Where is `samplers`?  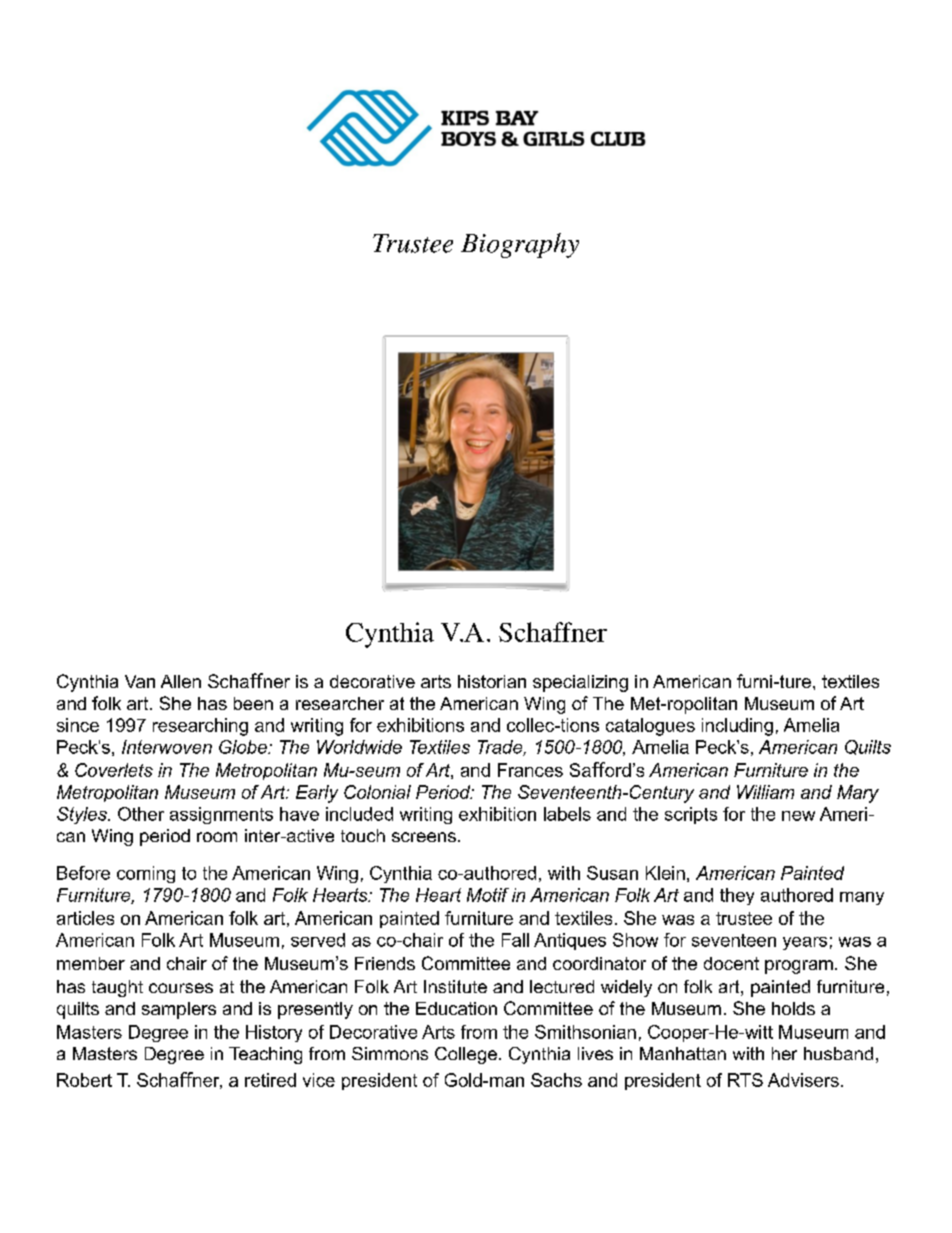 samplers is located at coordinates (179, 1010).
